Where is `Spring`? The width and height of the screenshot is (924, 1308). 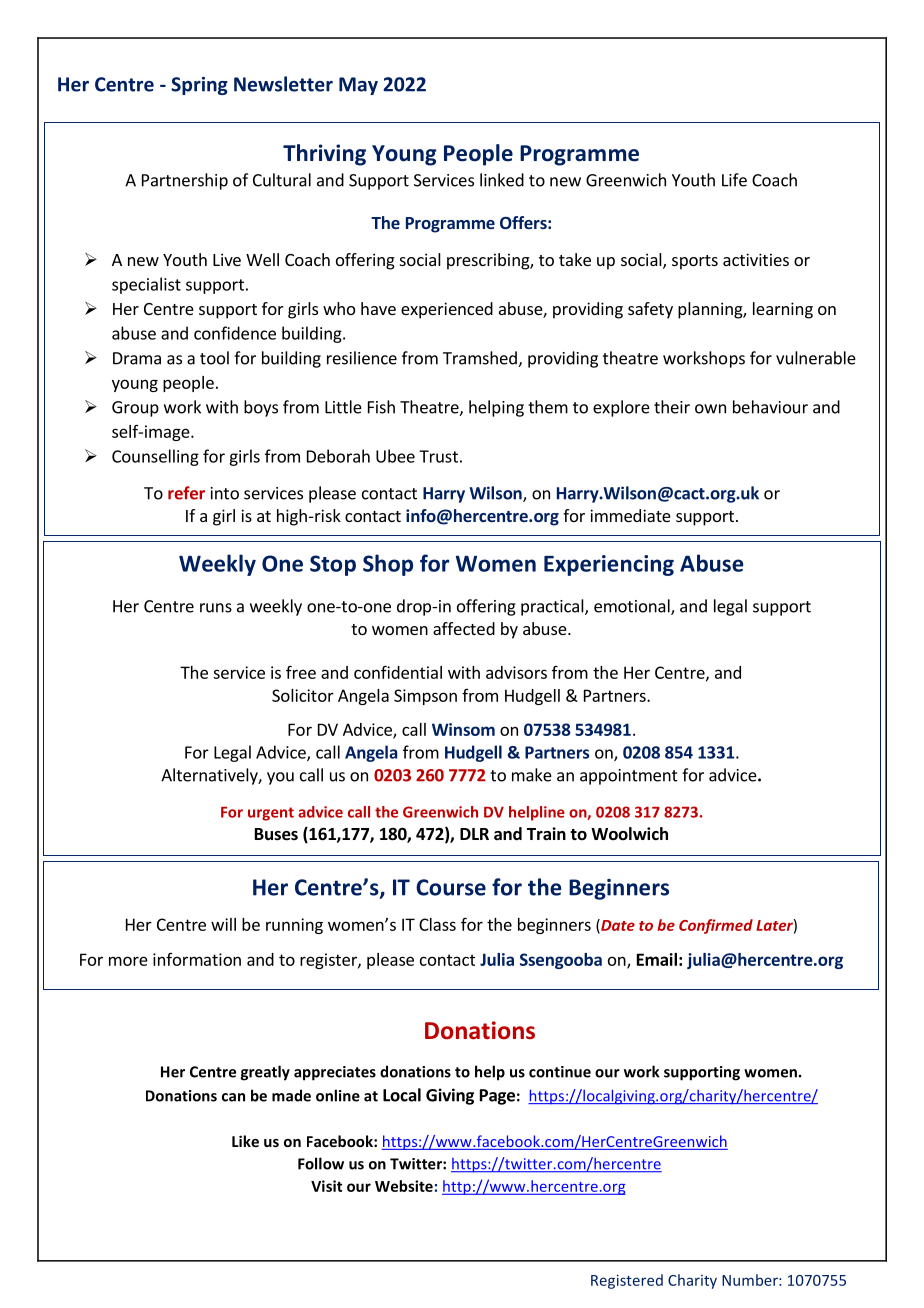 Spring is located at coordinates (199, 86).
